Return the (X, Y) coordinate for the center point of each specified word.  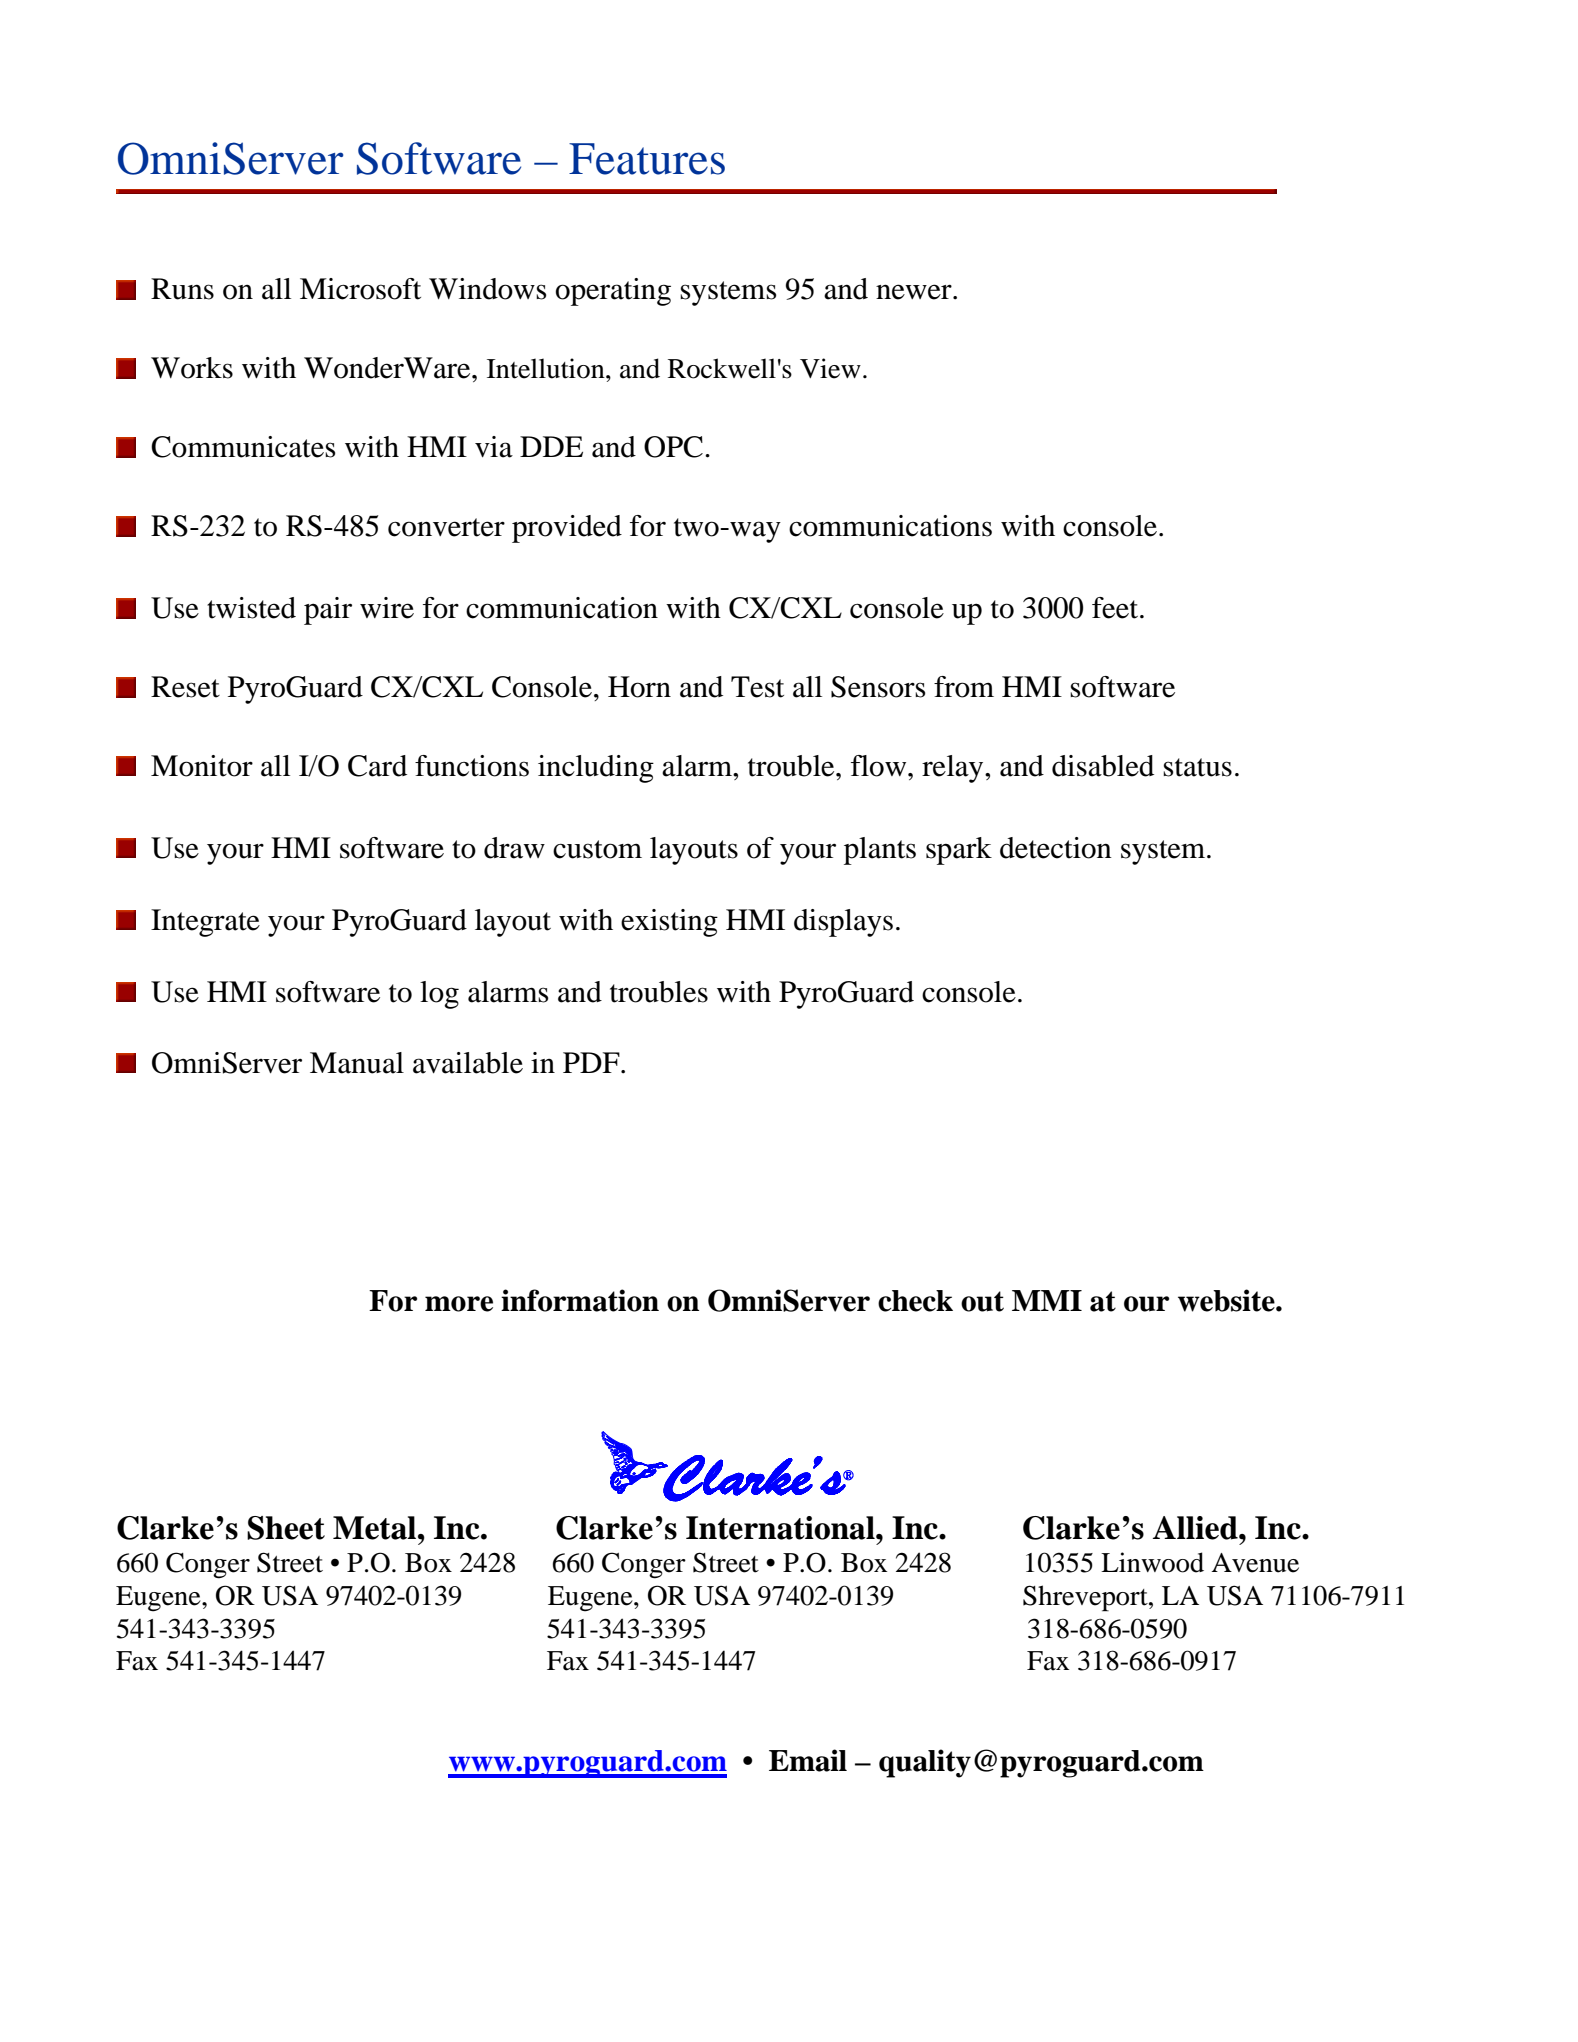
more (459, 1304)
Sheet (286, 1528)
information (580, 1300)
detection (1056, 848)
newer (915, 292)
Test (757, 687)
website (1227, 1300)
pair (328, 611)
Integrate (205, 923)
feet (1116, 608)
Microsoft (360, 289)
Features (647, 159)
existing (669, 923)
